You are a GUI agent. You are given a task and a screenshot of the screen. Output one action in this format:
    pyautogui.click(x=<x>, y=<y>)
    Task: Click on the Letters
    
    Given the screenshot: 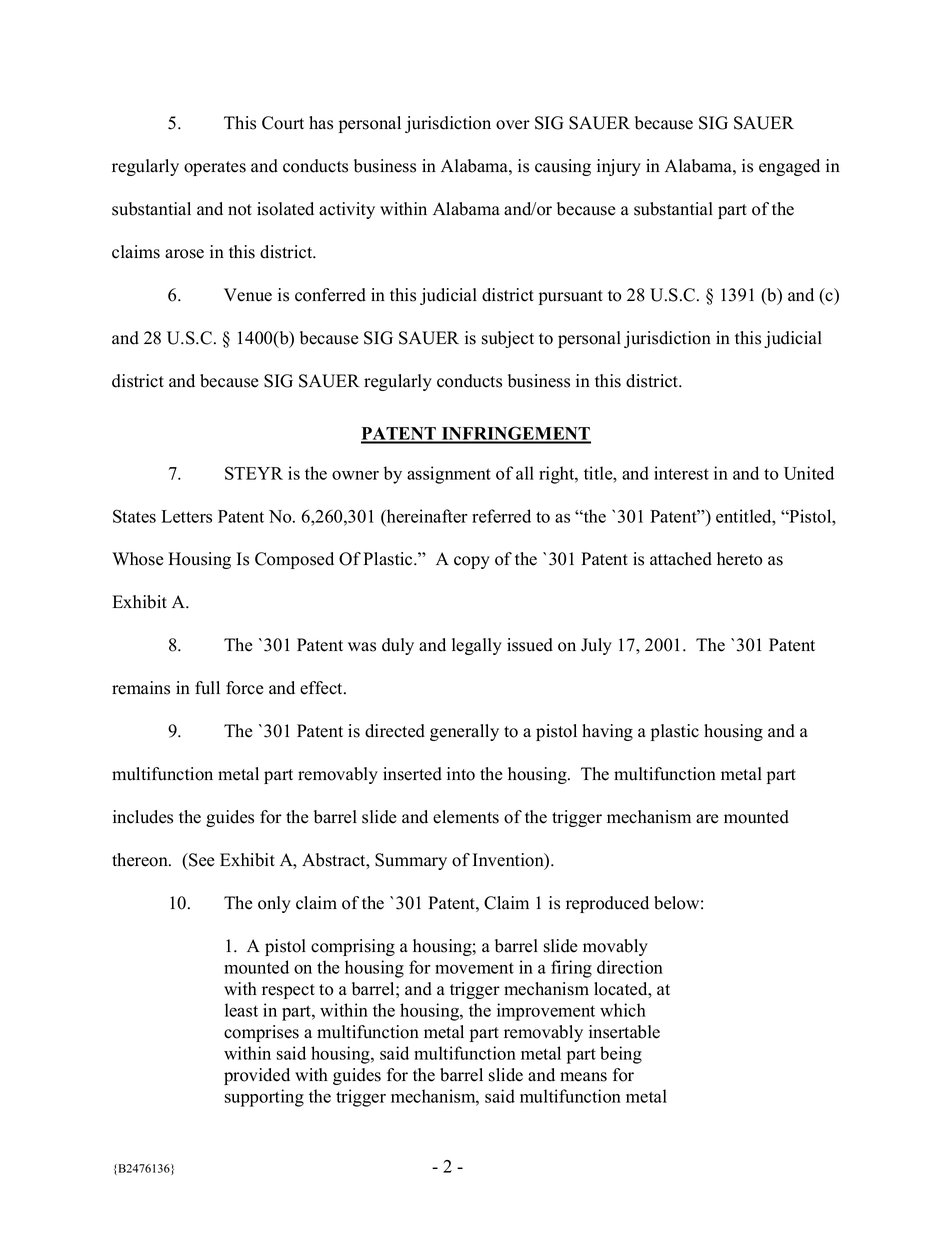 What is the action you would take?
    pyautogui.click(x=187, y=516)
